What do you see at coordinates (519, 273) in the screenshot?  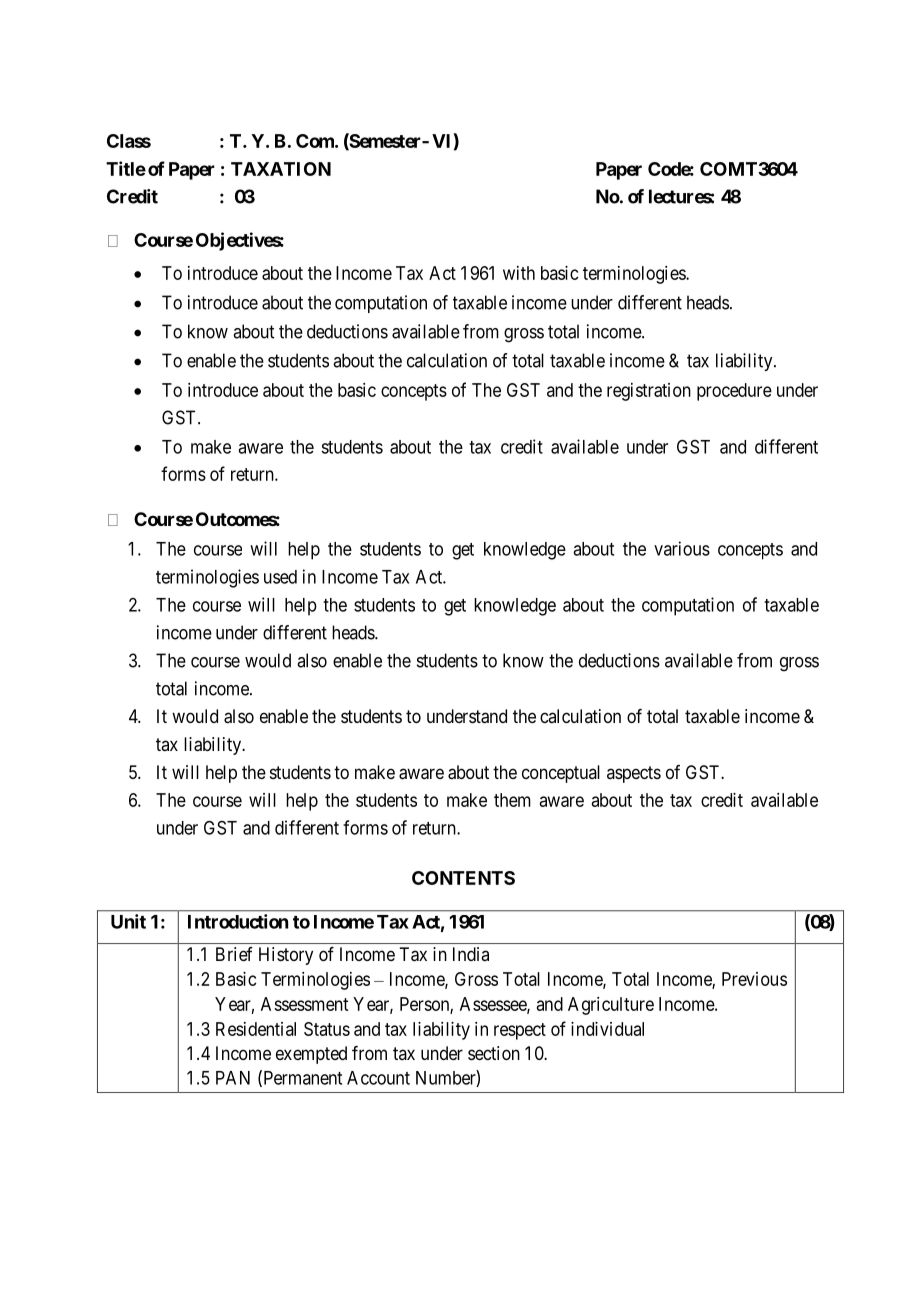 I see `with` at bounding box center [519, 273].
